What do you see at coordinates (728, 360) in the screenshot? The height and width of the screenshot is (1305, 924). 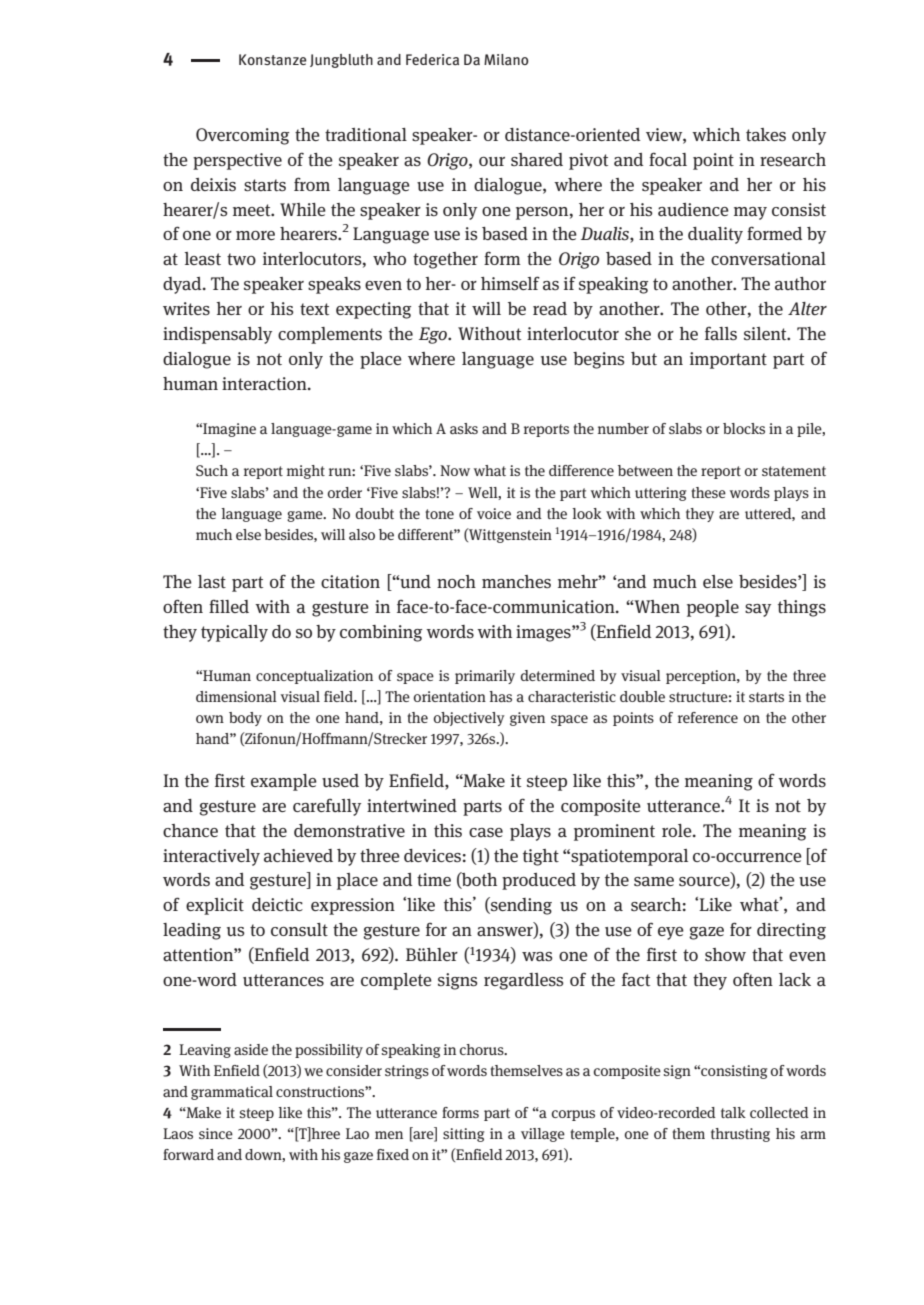 I see `important` at bounding box center [728, 360].
